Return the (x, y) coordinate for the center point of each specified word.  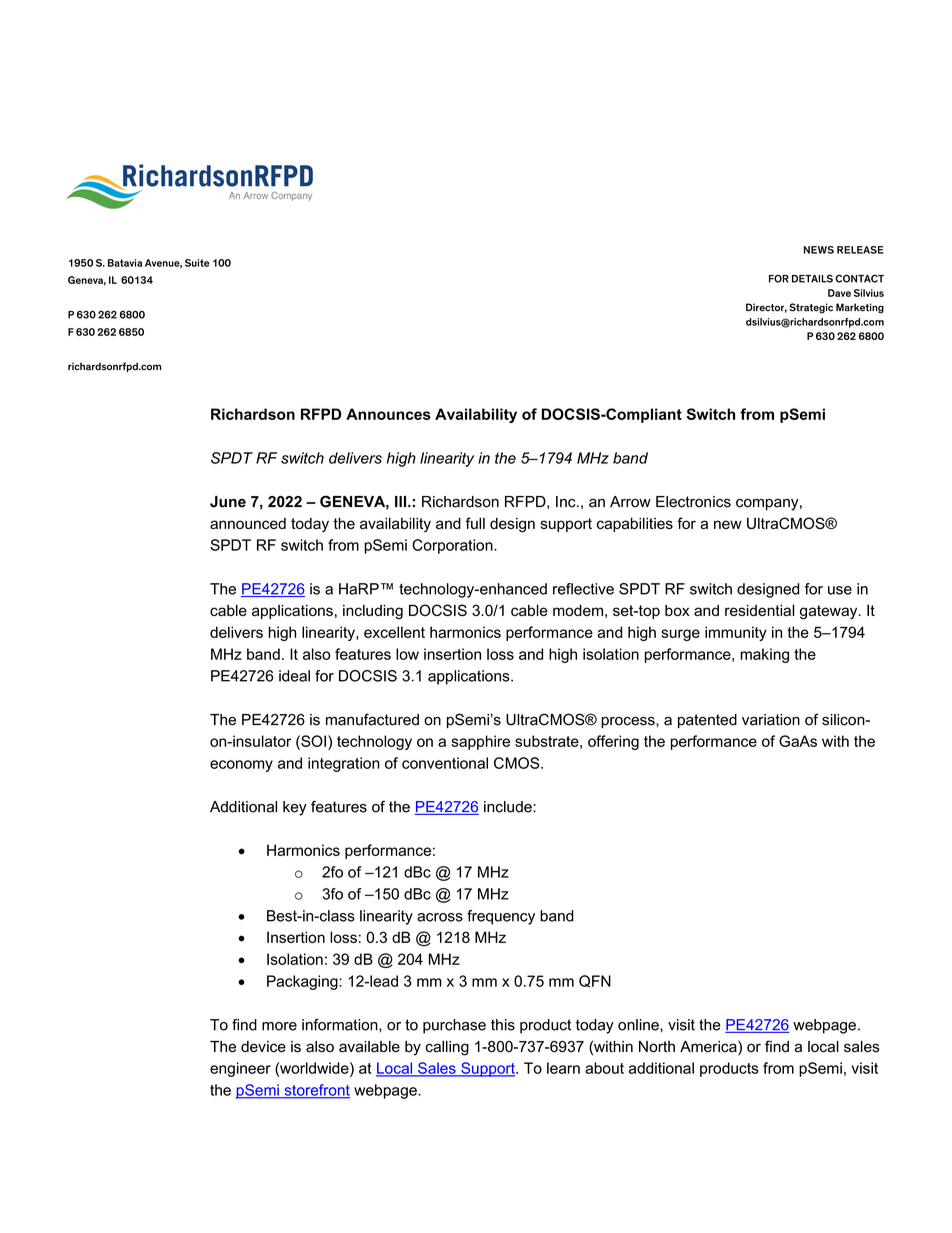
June (228, 502)
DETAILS (812, 278)
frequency (501, 917)
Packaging (303, 982)
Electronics (693, 502)
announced (248, 523)
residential (760, 610)
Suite (197, 263)
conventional (445, 763)
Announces (388, 414)
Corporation (453, 546)
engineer (240, 1069)
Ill (402, 501)
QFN (595, 981)
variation (771, 720)
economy (241, 766)
